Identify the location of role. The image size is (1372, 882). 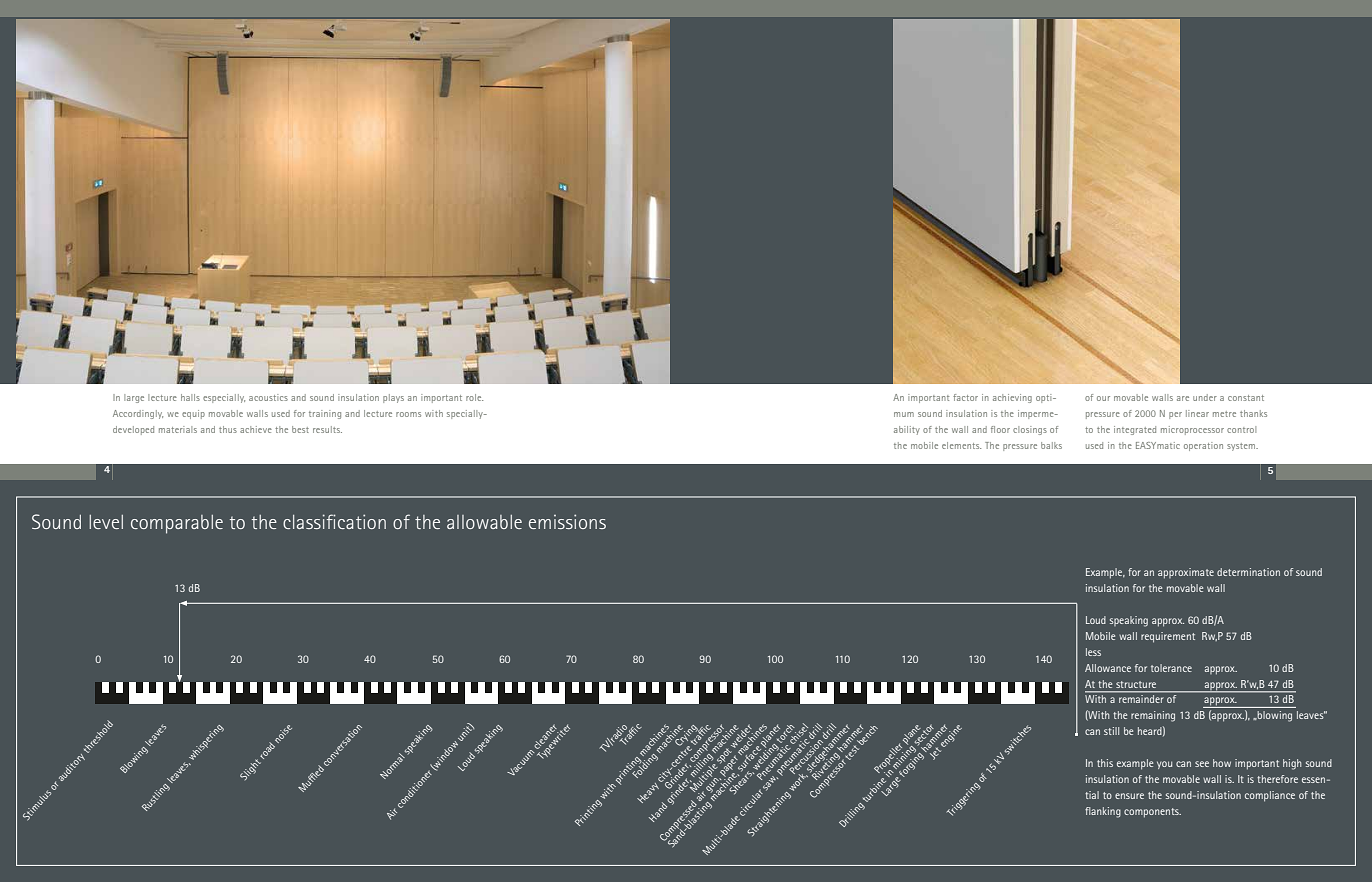
(474, 397).
